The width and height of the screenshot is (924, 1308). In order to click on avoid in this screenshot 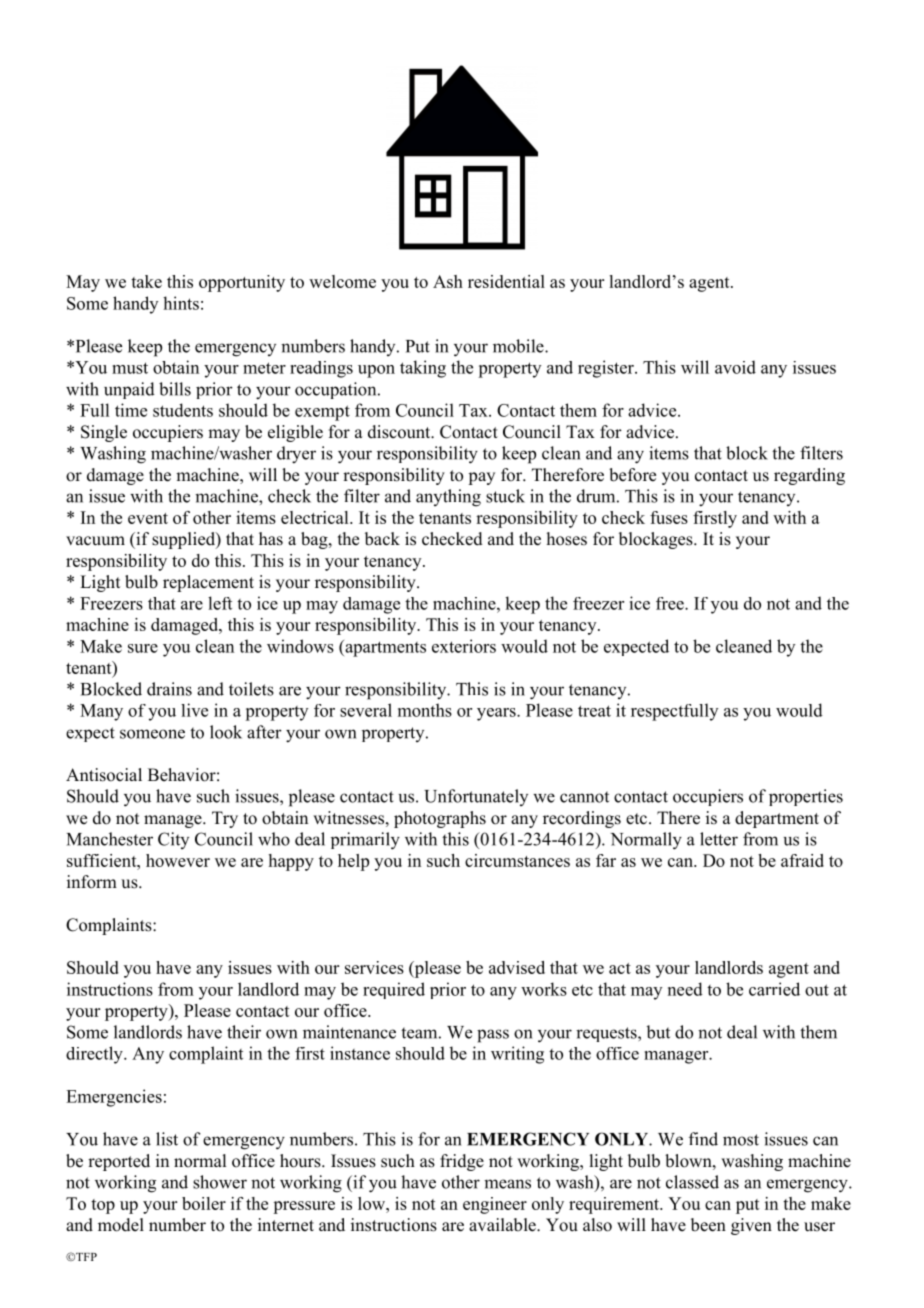, I will do `click(735, 367)`.
